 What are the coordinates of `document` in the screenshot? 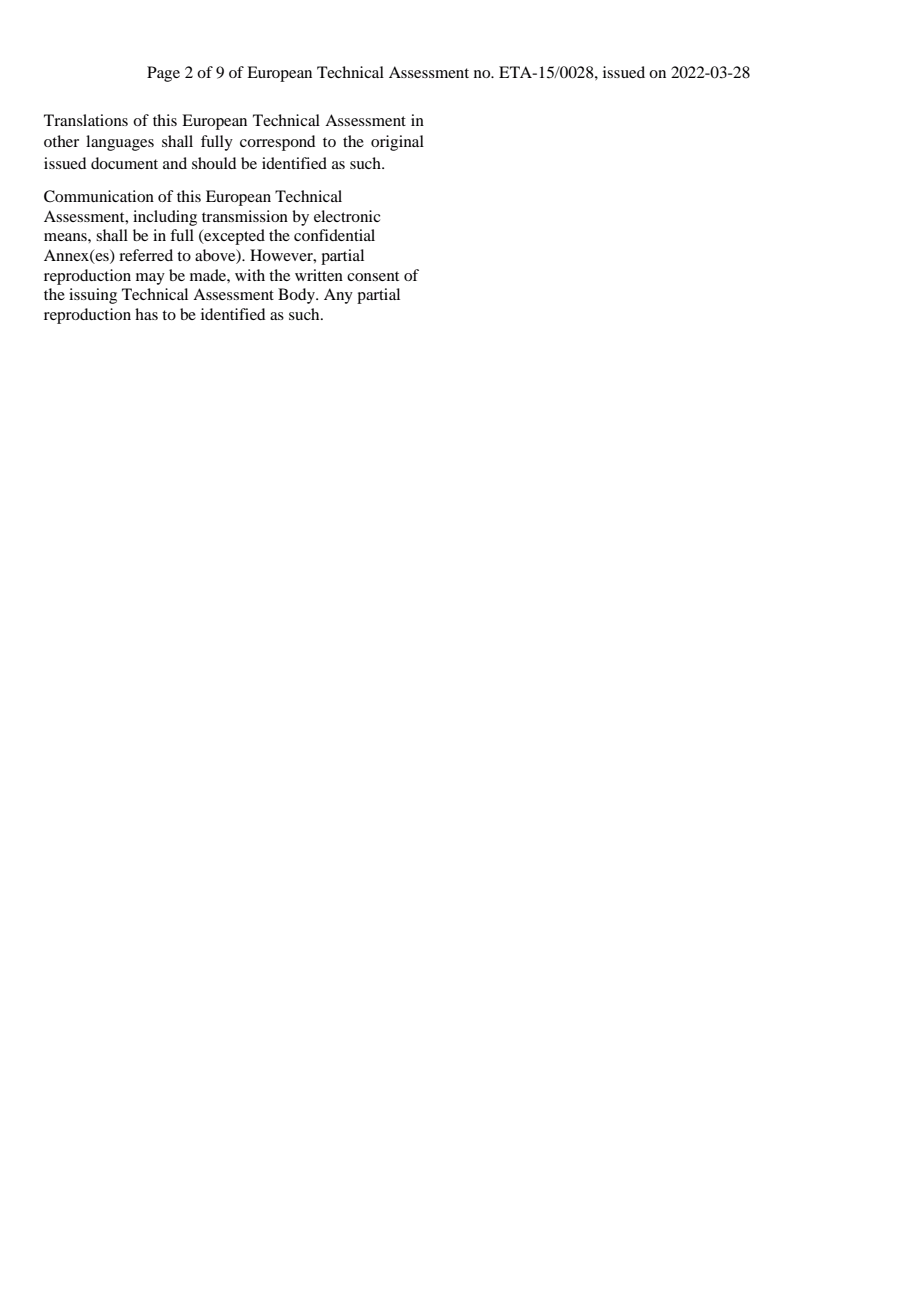 It's located at (124, 163).
